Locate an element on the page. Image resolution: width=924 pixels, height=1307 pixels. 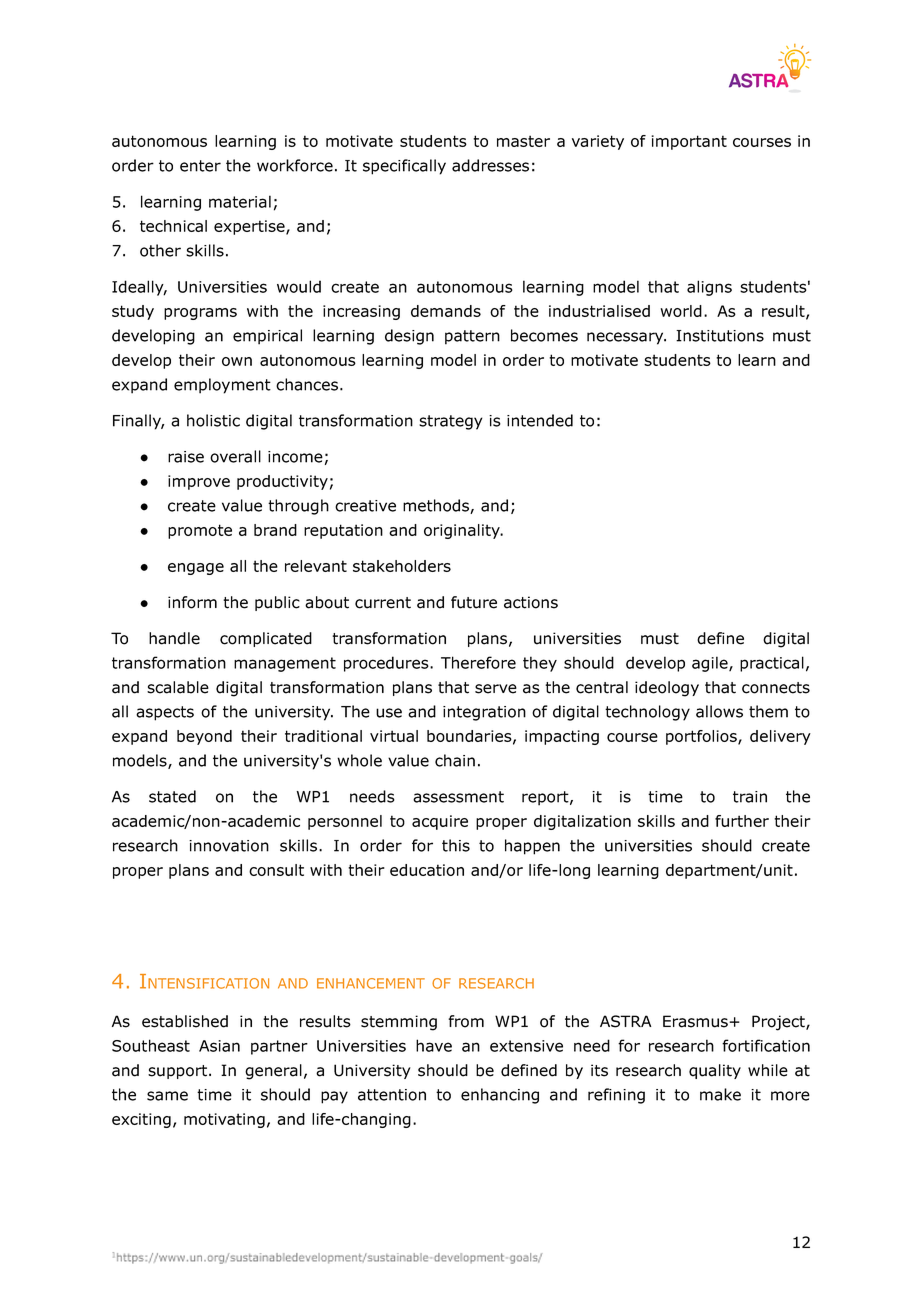
Institutions is located at coordinates (720, 336).
